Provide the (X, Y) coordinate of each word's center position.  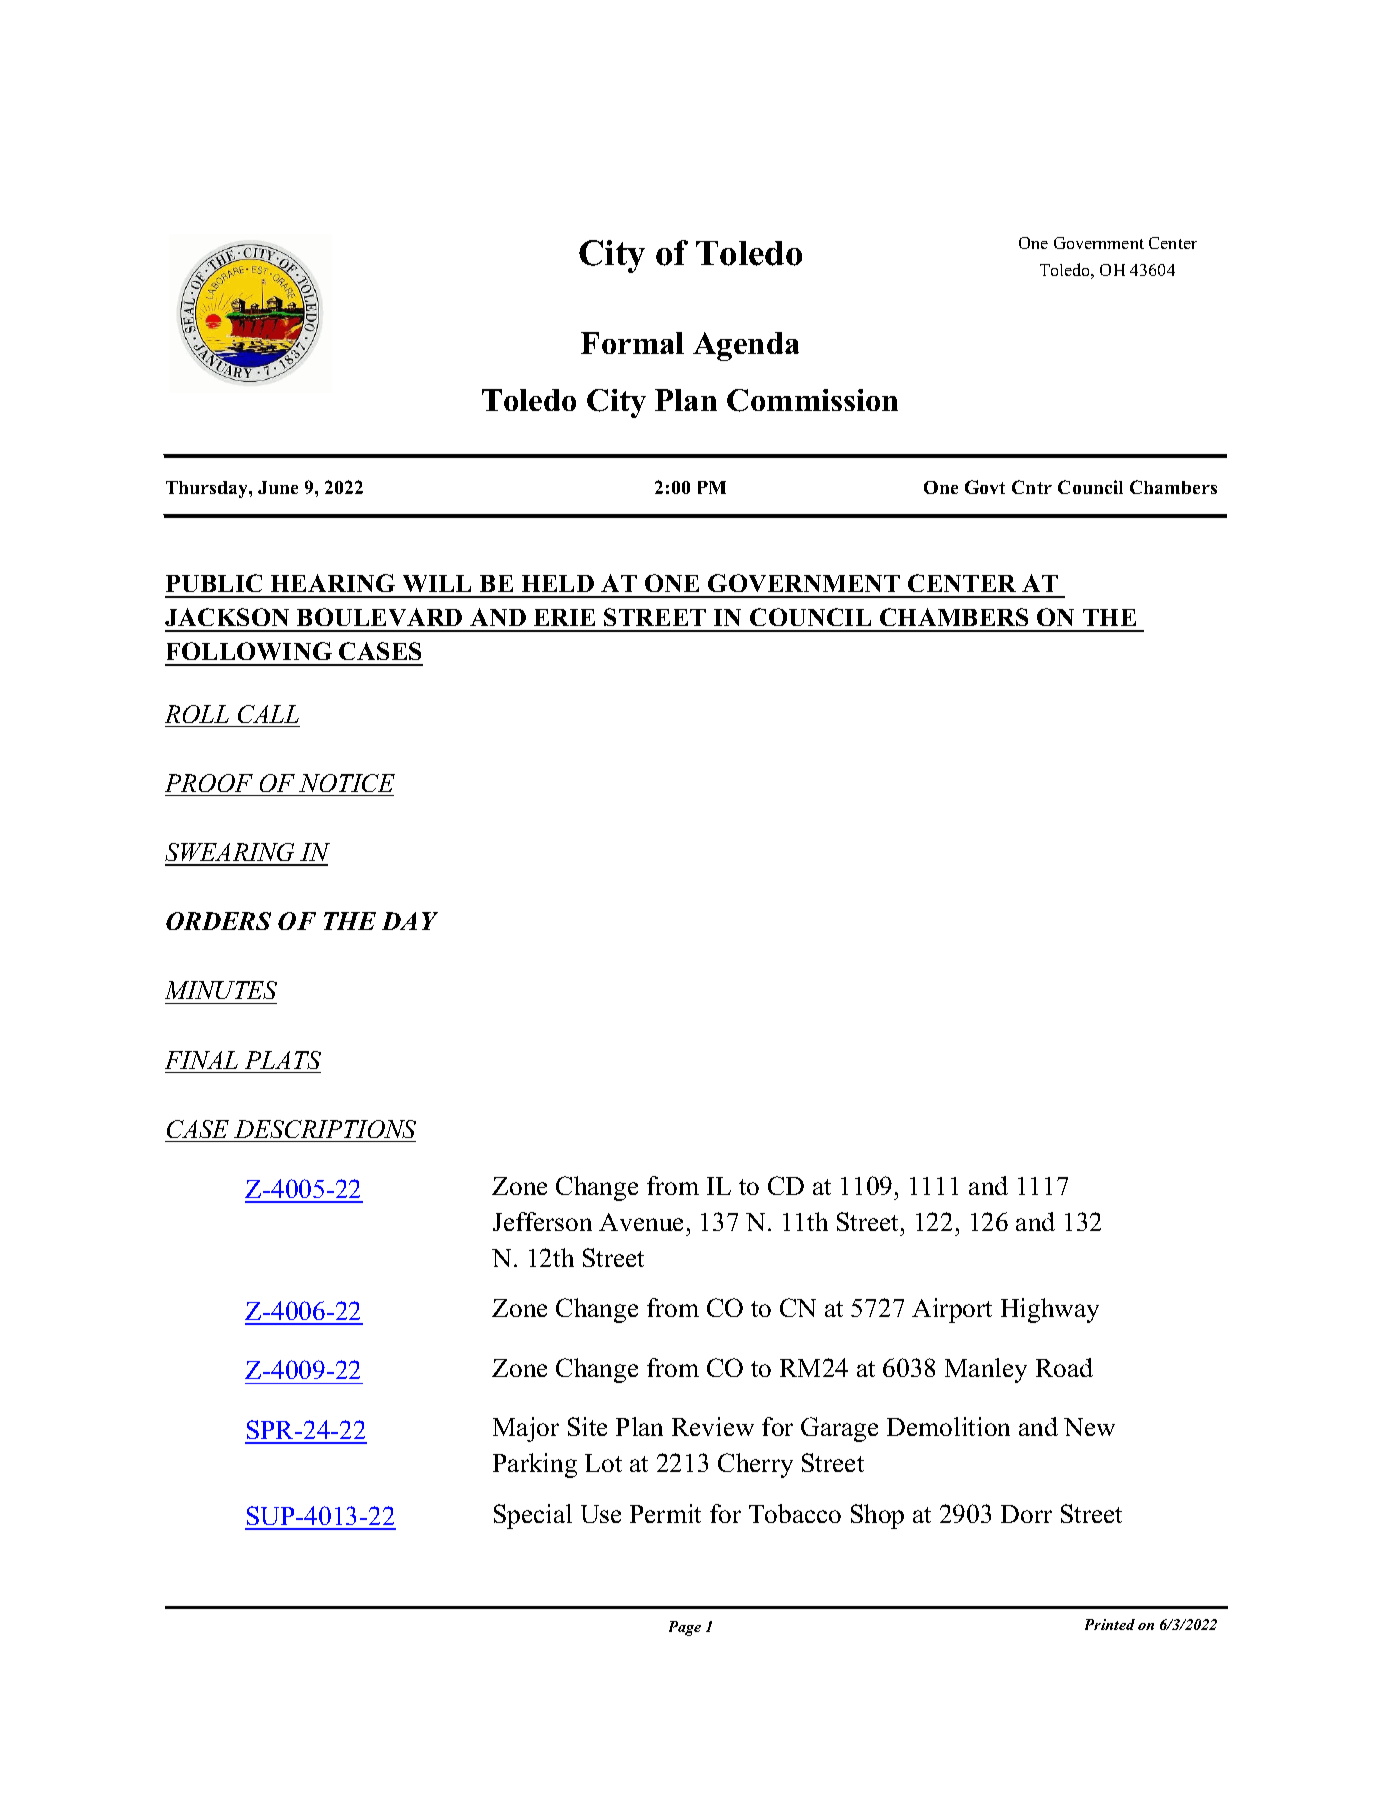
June (278, 487)
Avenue (641, 1222)
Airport (952, 1310)
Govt (985, 487)
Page (685, 1628)
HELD (558, 583)
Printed (1110, 1624)
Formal (632, 343)
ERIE (564, 617)
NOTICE (347, 783)
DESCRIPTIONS (325, 1129)
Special (533, 1516)
